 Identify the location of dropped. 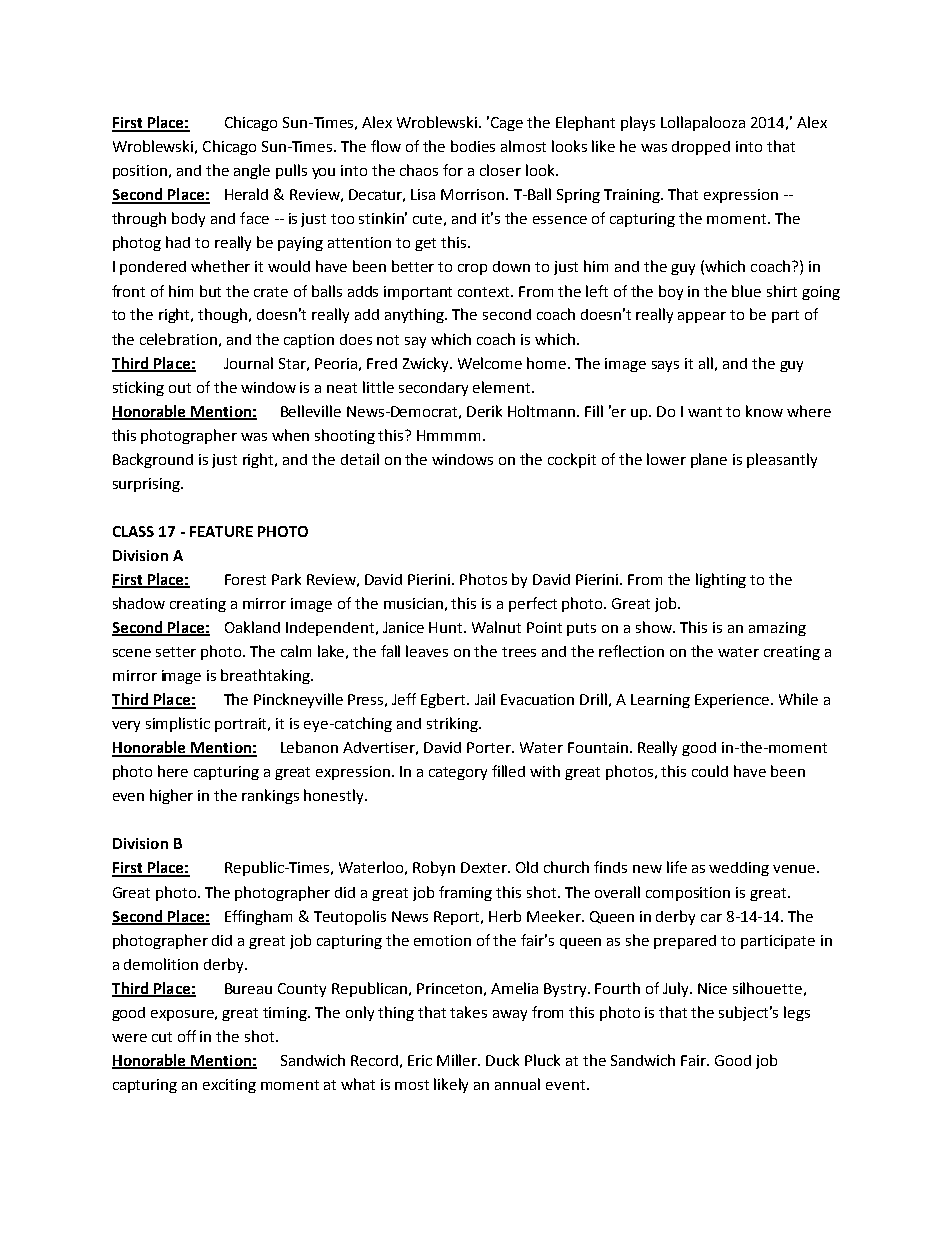
(701, 148).
